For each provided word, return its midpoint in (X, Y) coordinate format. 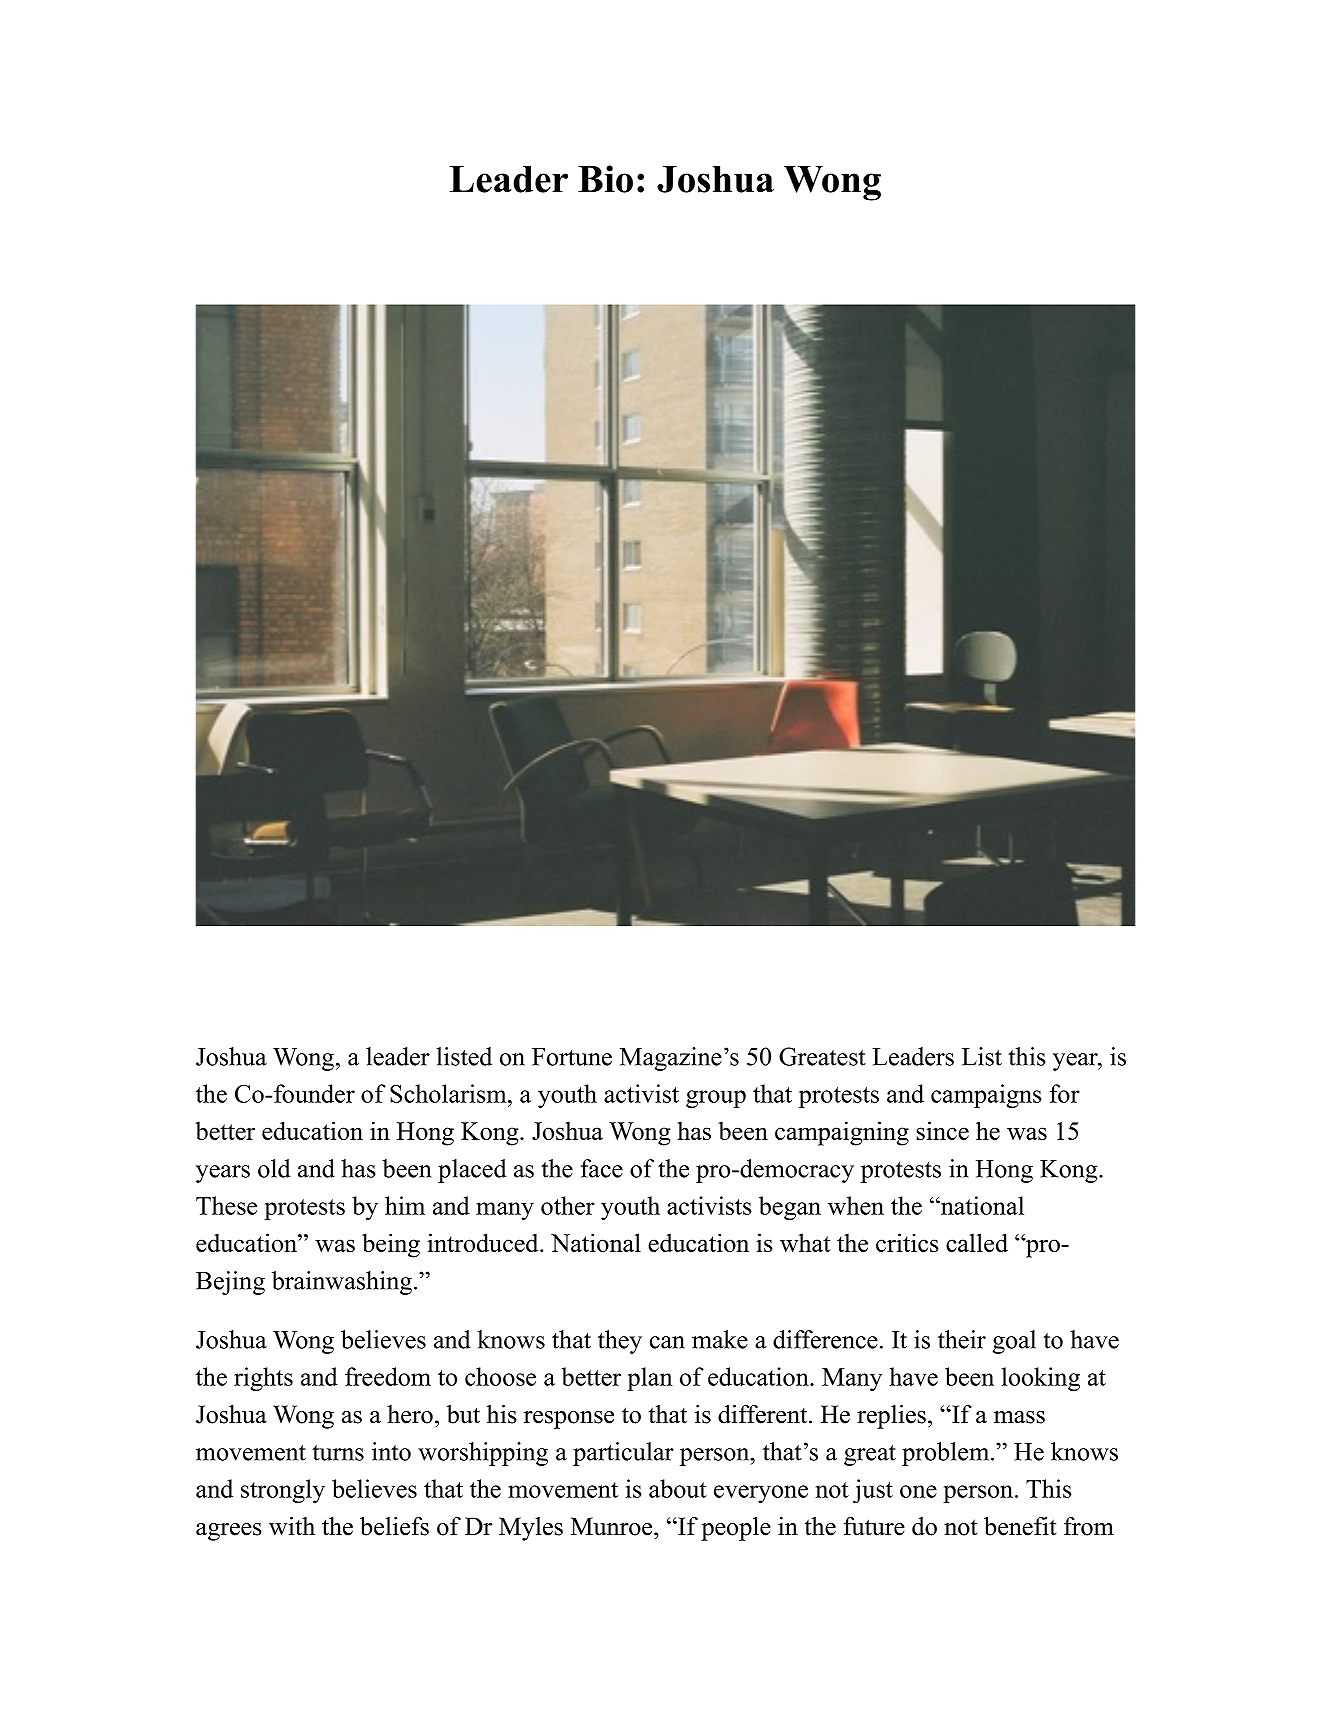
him (405, 1205)
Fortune (572, 1057)
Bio (605, 179)
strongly (283, 1491)
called (977, 1242)
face (602, 1168)
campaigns (986, 1096)
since (943, 1130)
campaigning (842, 1133)
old (274, 1168)
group (716, 1099)
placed (472, 1171)
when (856, 1205)
